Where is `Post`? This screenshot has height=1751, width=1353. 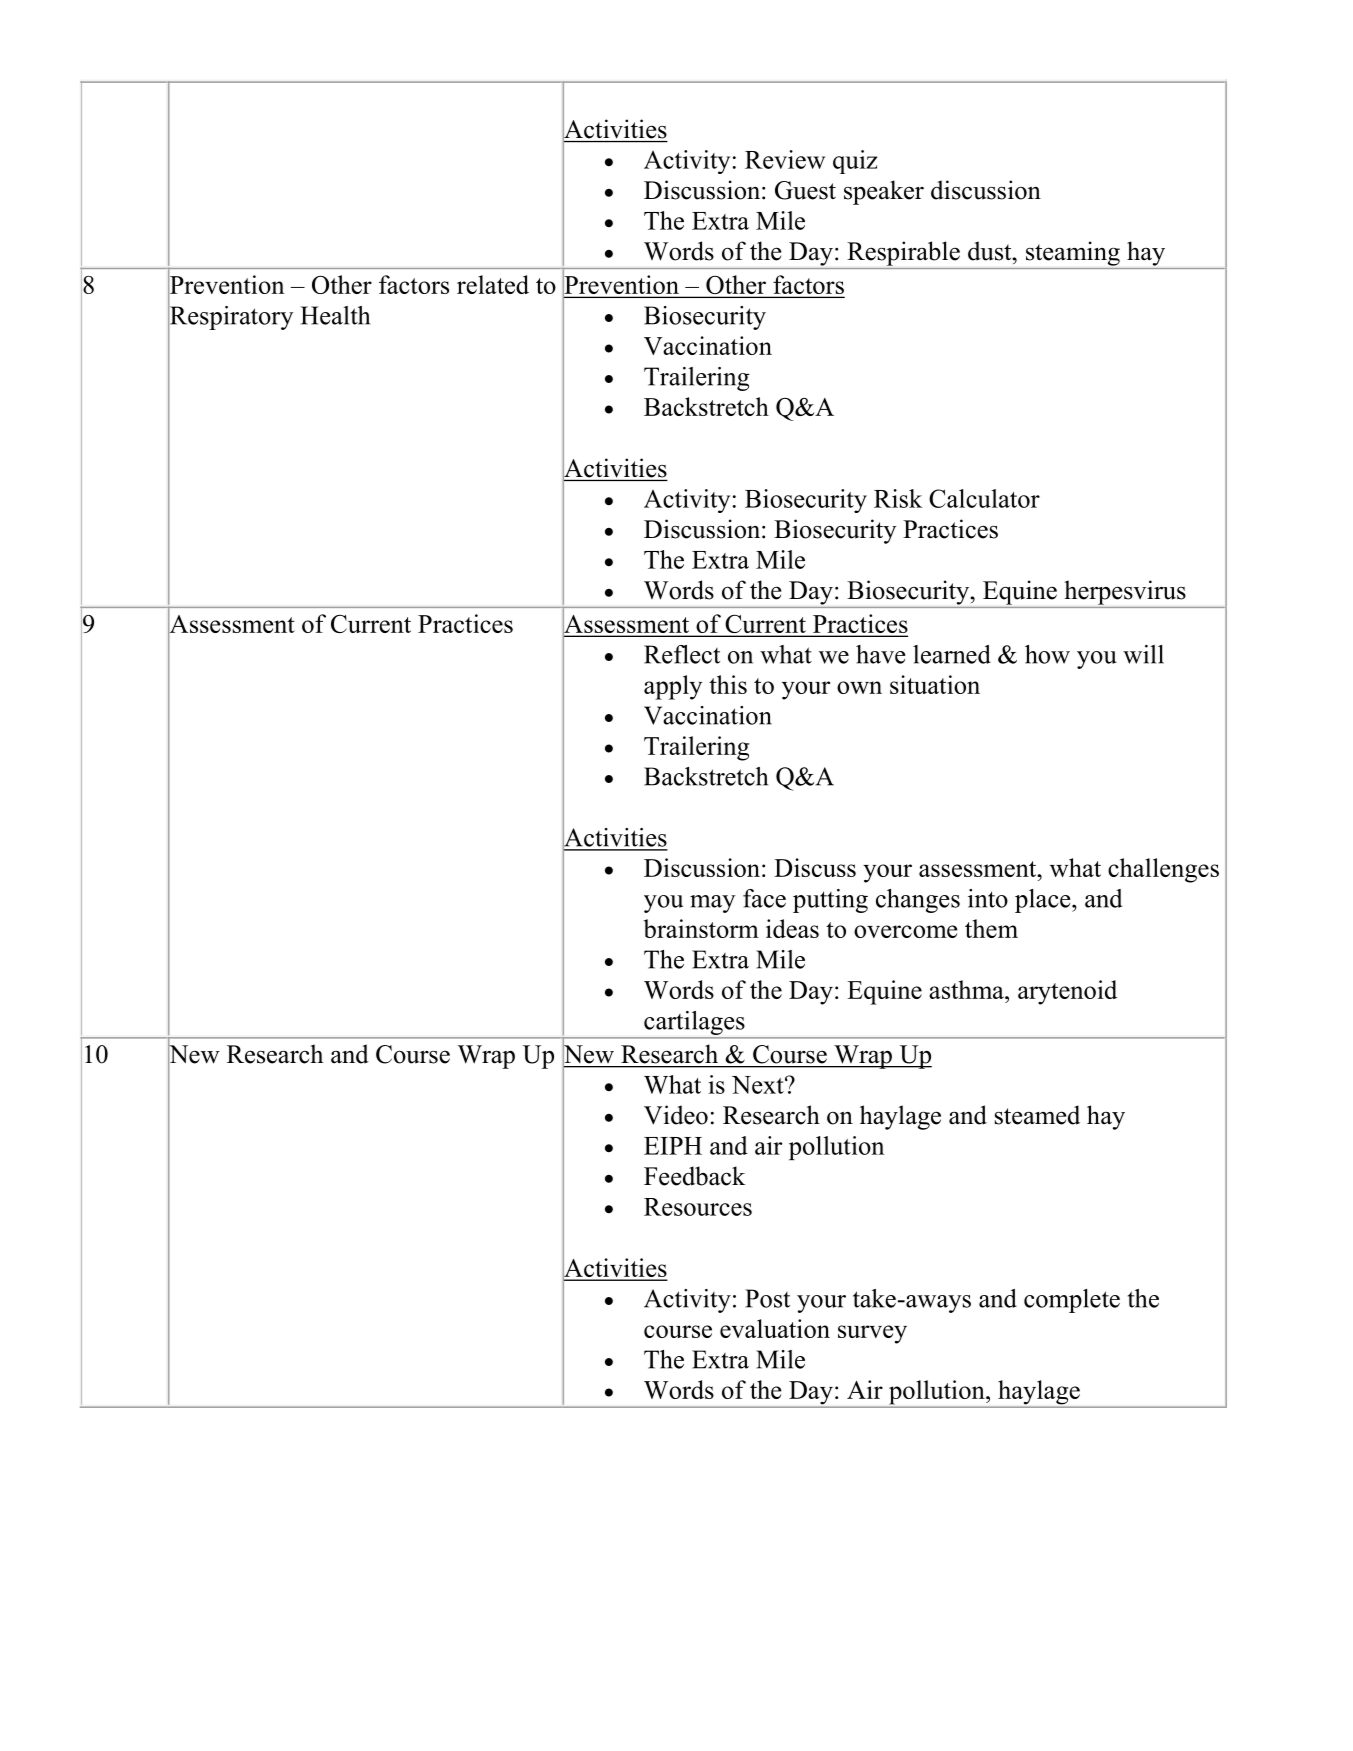
Post is located at coordinates (767, 1298).
